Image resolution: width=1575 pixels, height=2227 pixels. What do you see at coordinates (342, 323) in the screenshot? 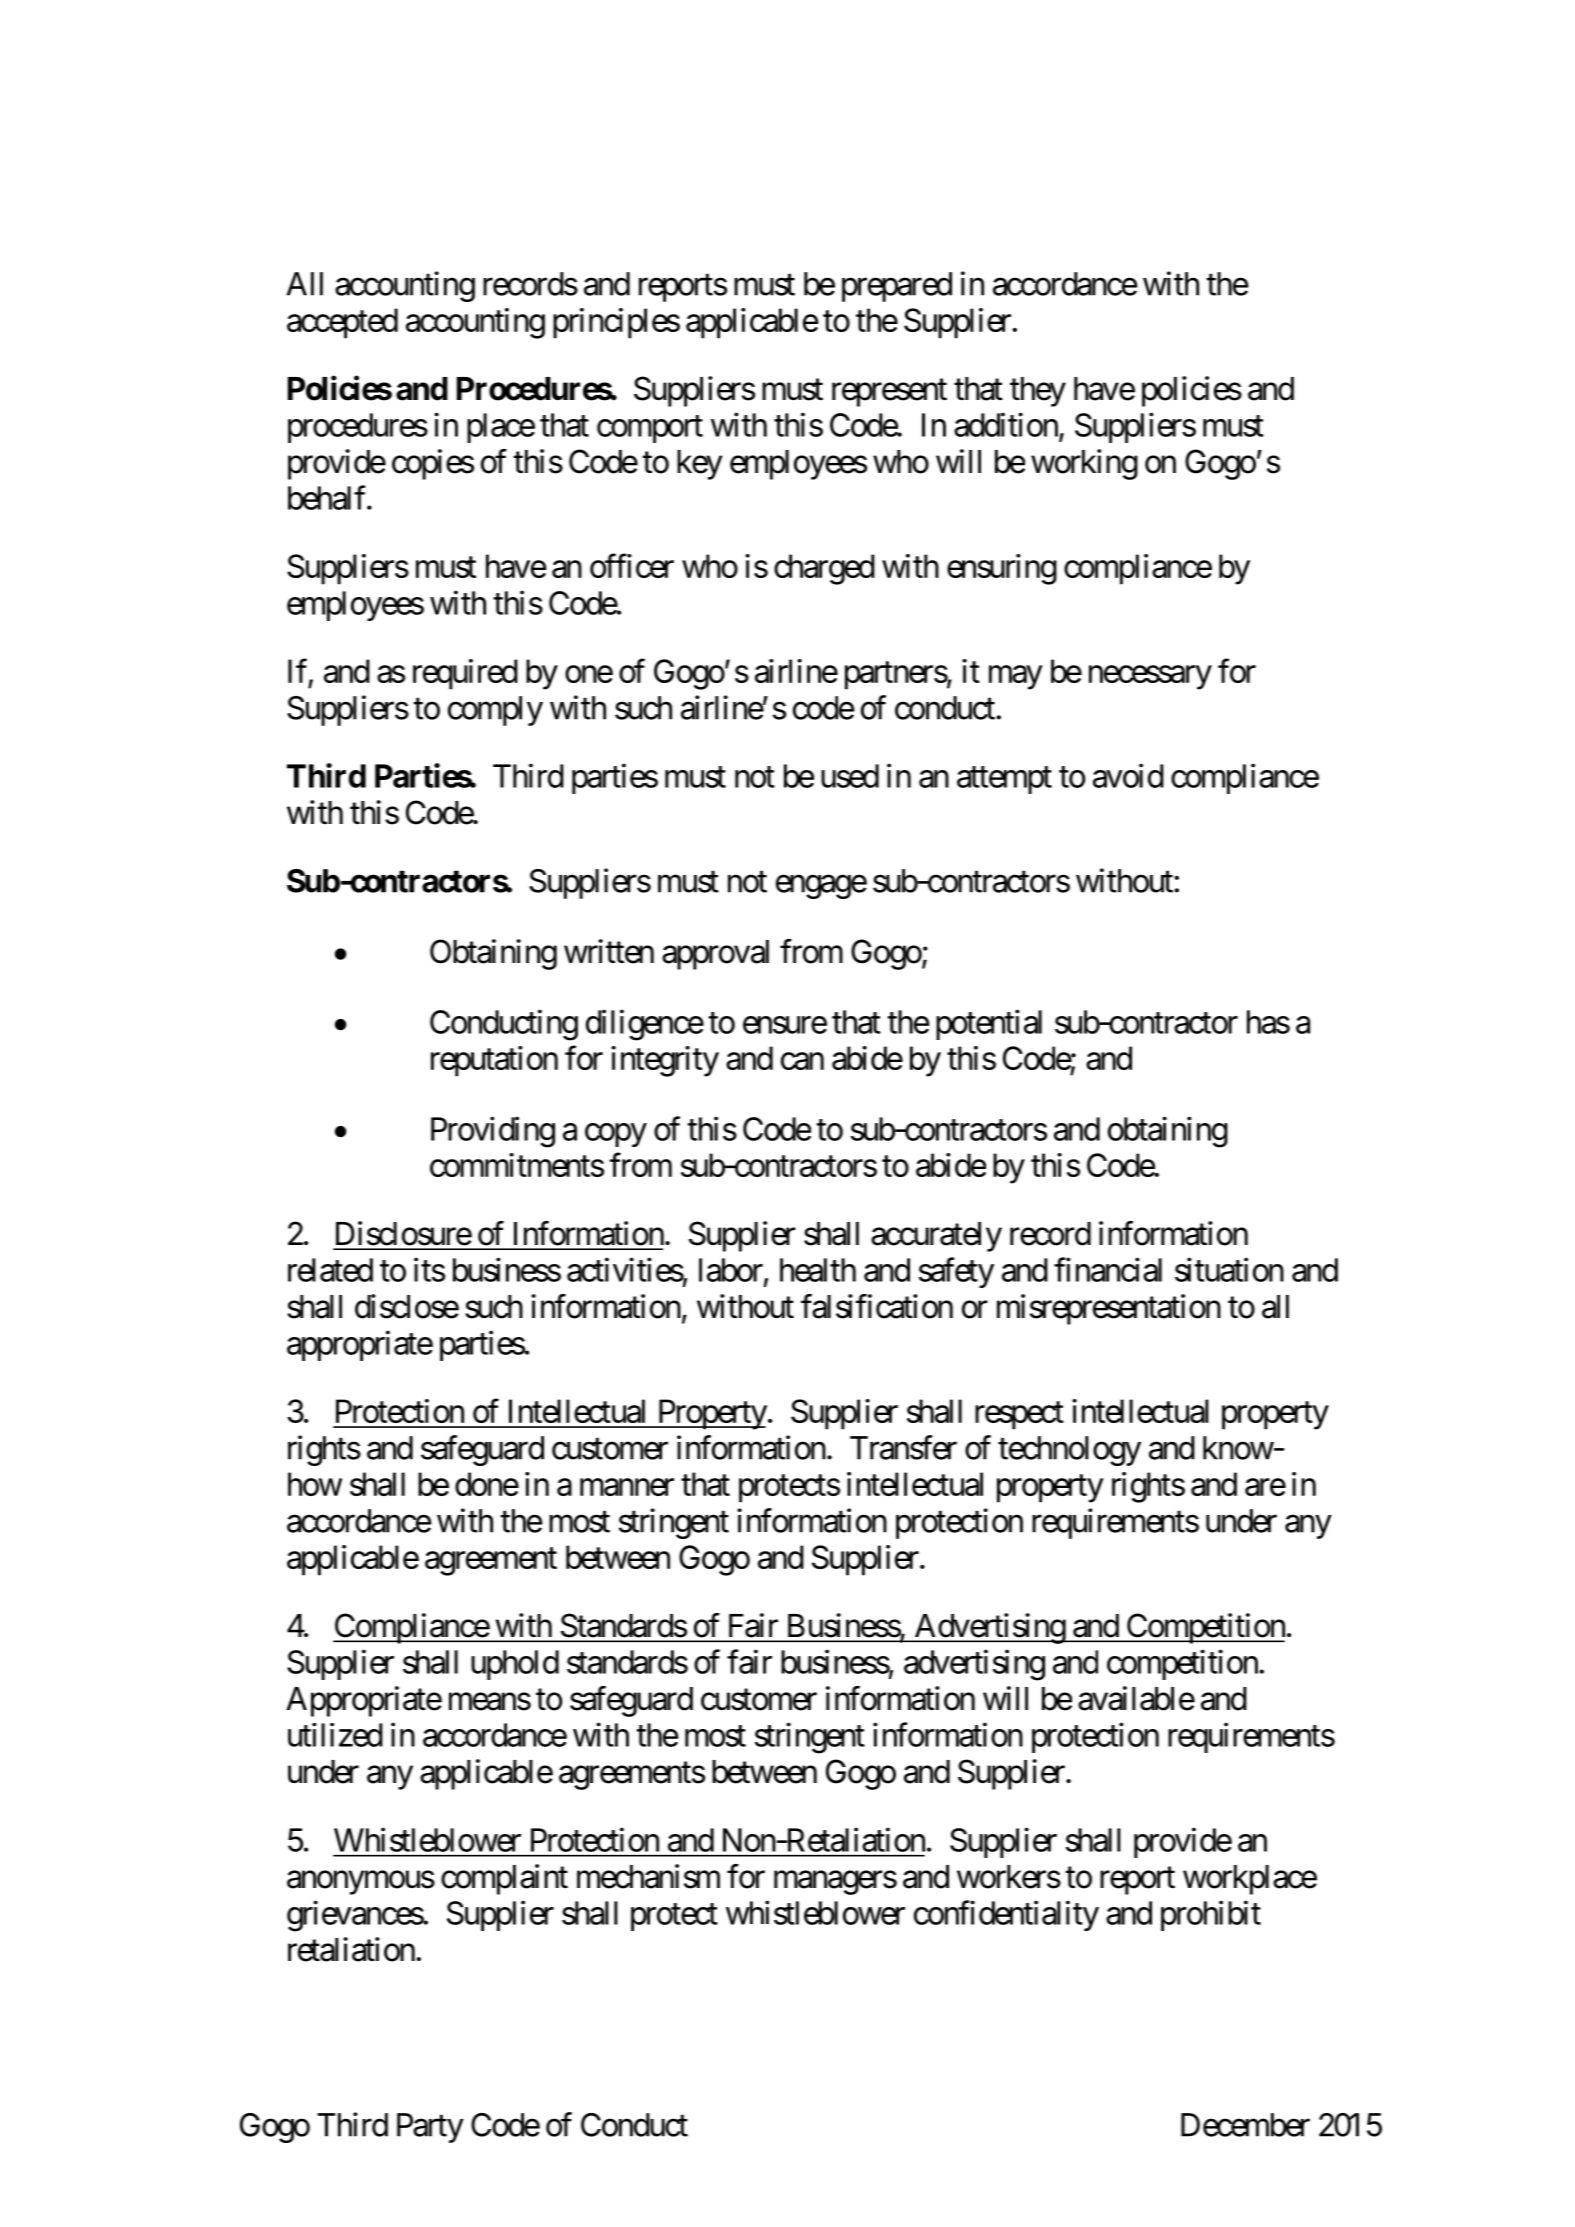
I see `accepted` at bounding box center [342, 323].
